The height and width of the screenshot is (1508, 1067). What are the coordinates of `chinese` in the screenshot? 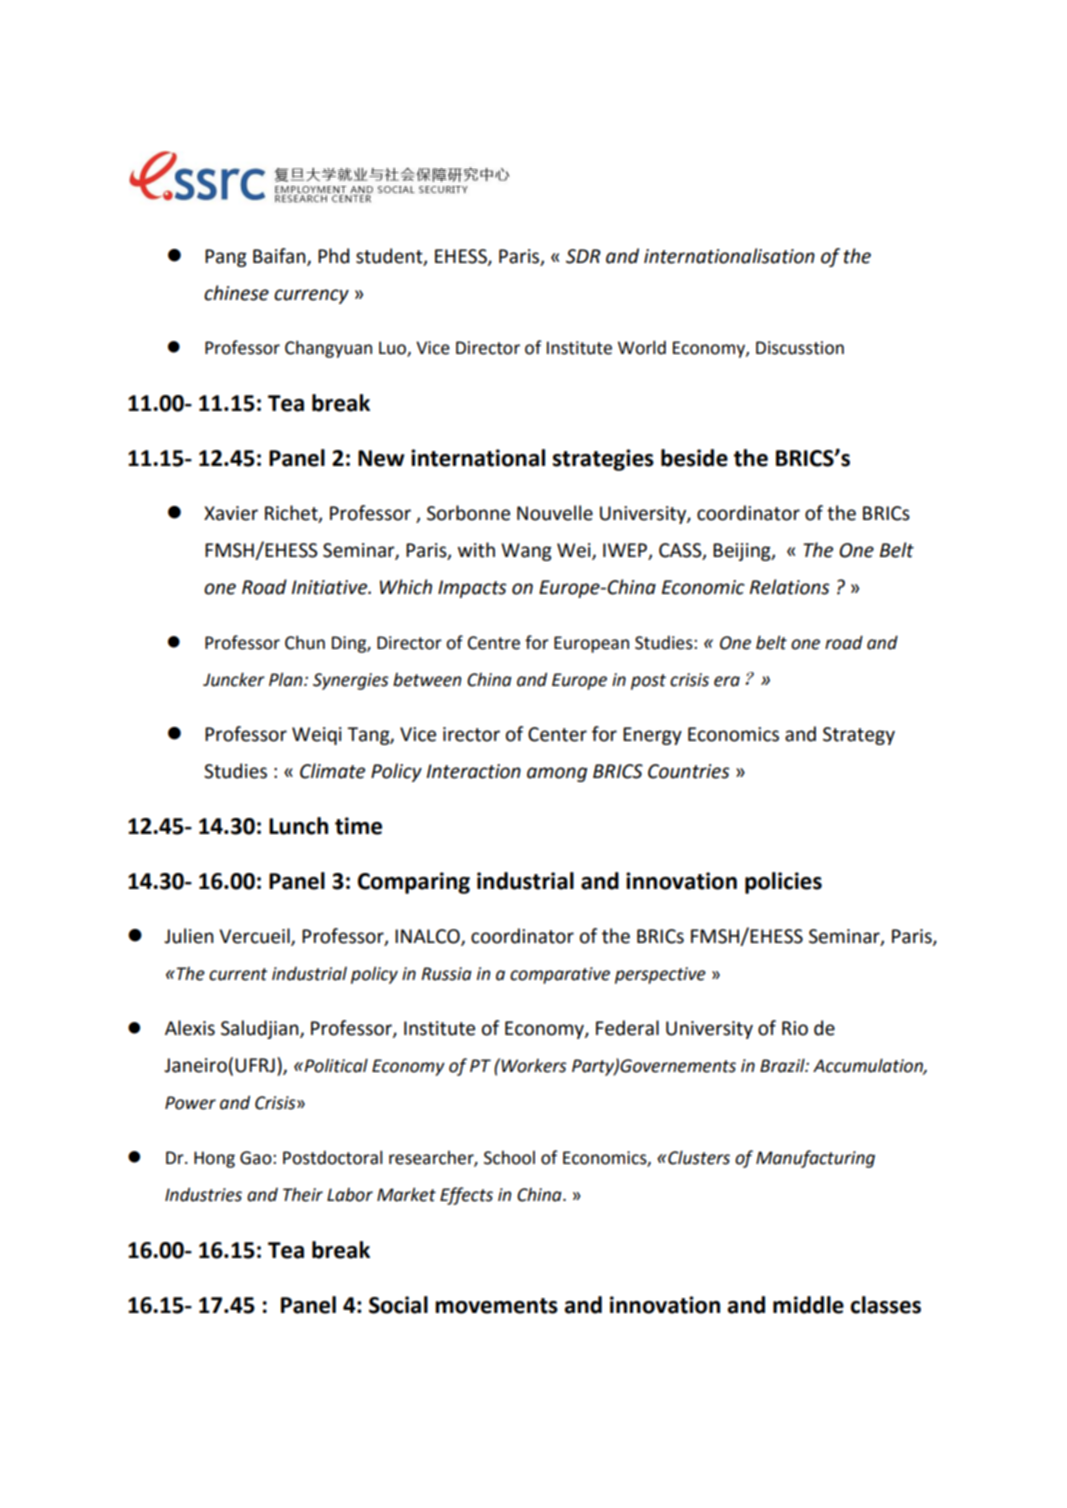 It's located at (236, 293).
